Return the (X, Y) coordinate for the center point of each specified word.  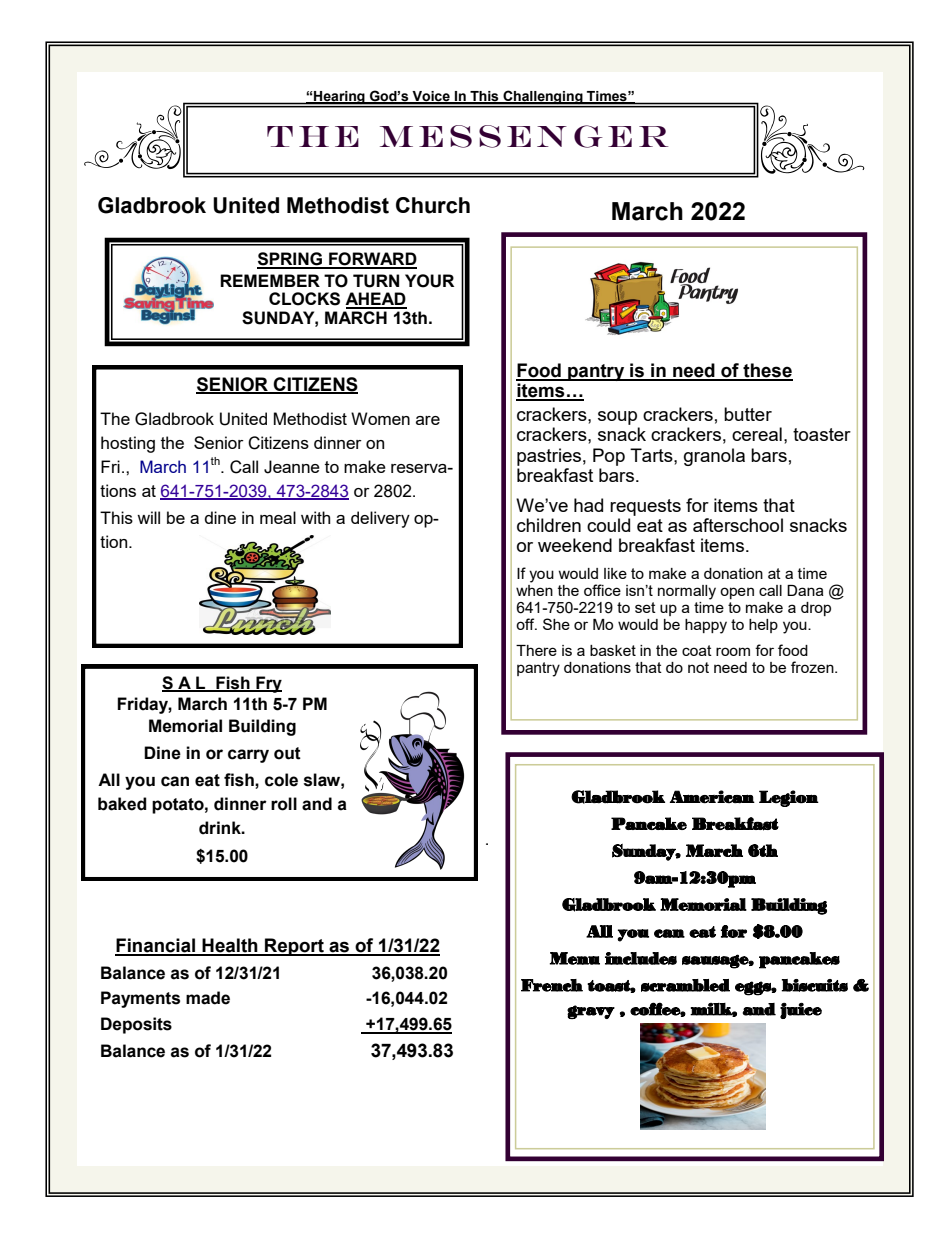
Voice (431, 97)
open (737, 593)
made (208, 998)
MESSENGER (524, 136)
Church (433, 205)
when (534, 589)
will (148, 517)
